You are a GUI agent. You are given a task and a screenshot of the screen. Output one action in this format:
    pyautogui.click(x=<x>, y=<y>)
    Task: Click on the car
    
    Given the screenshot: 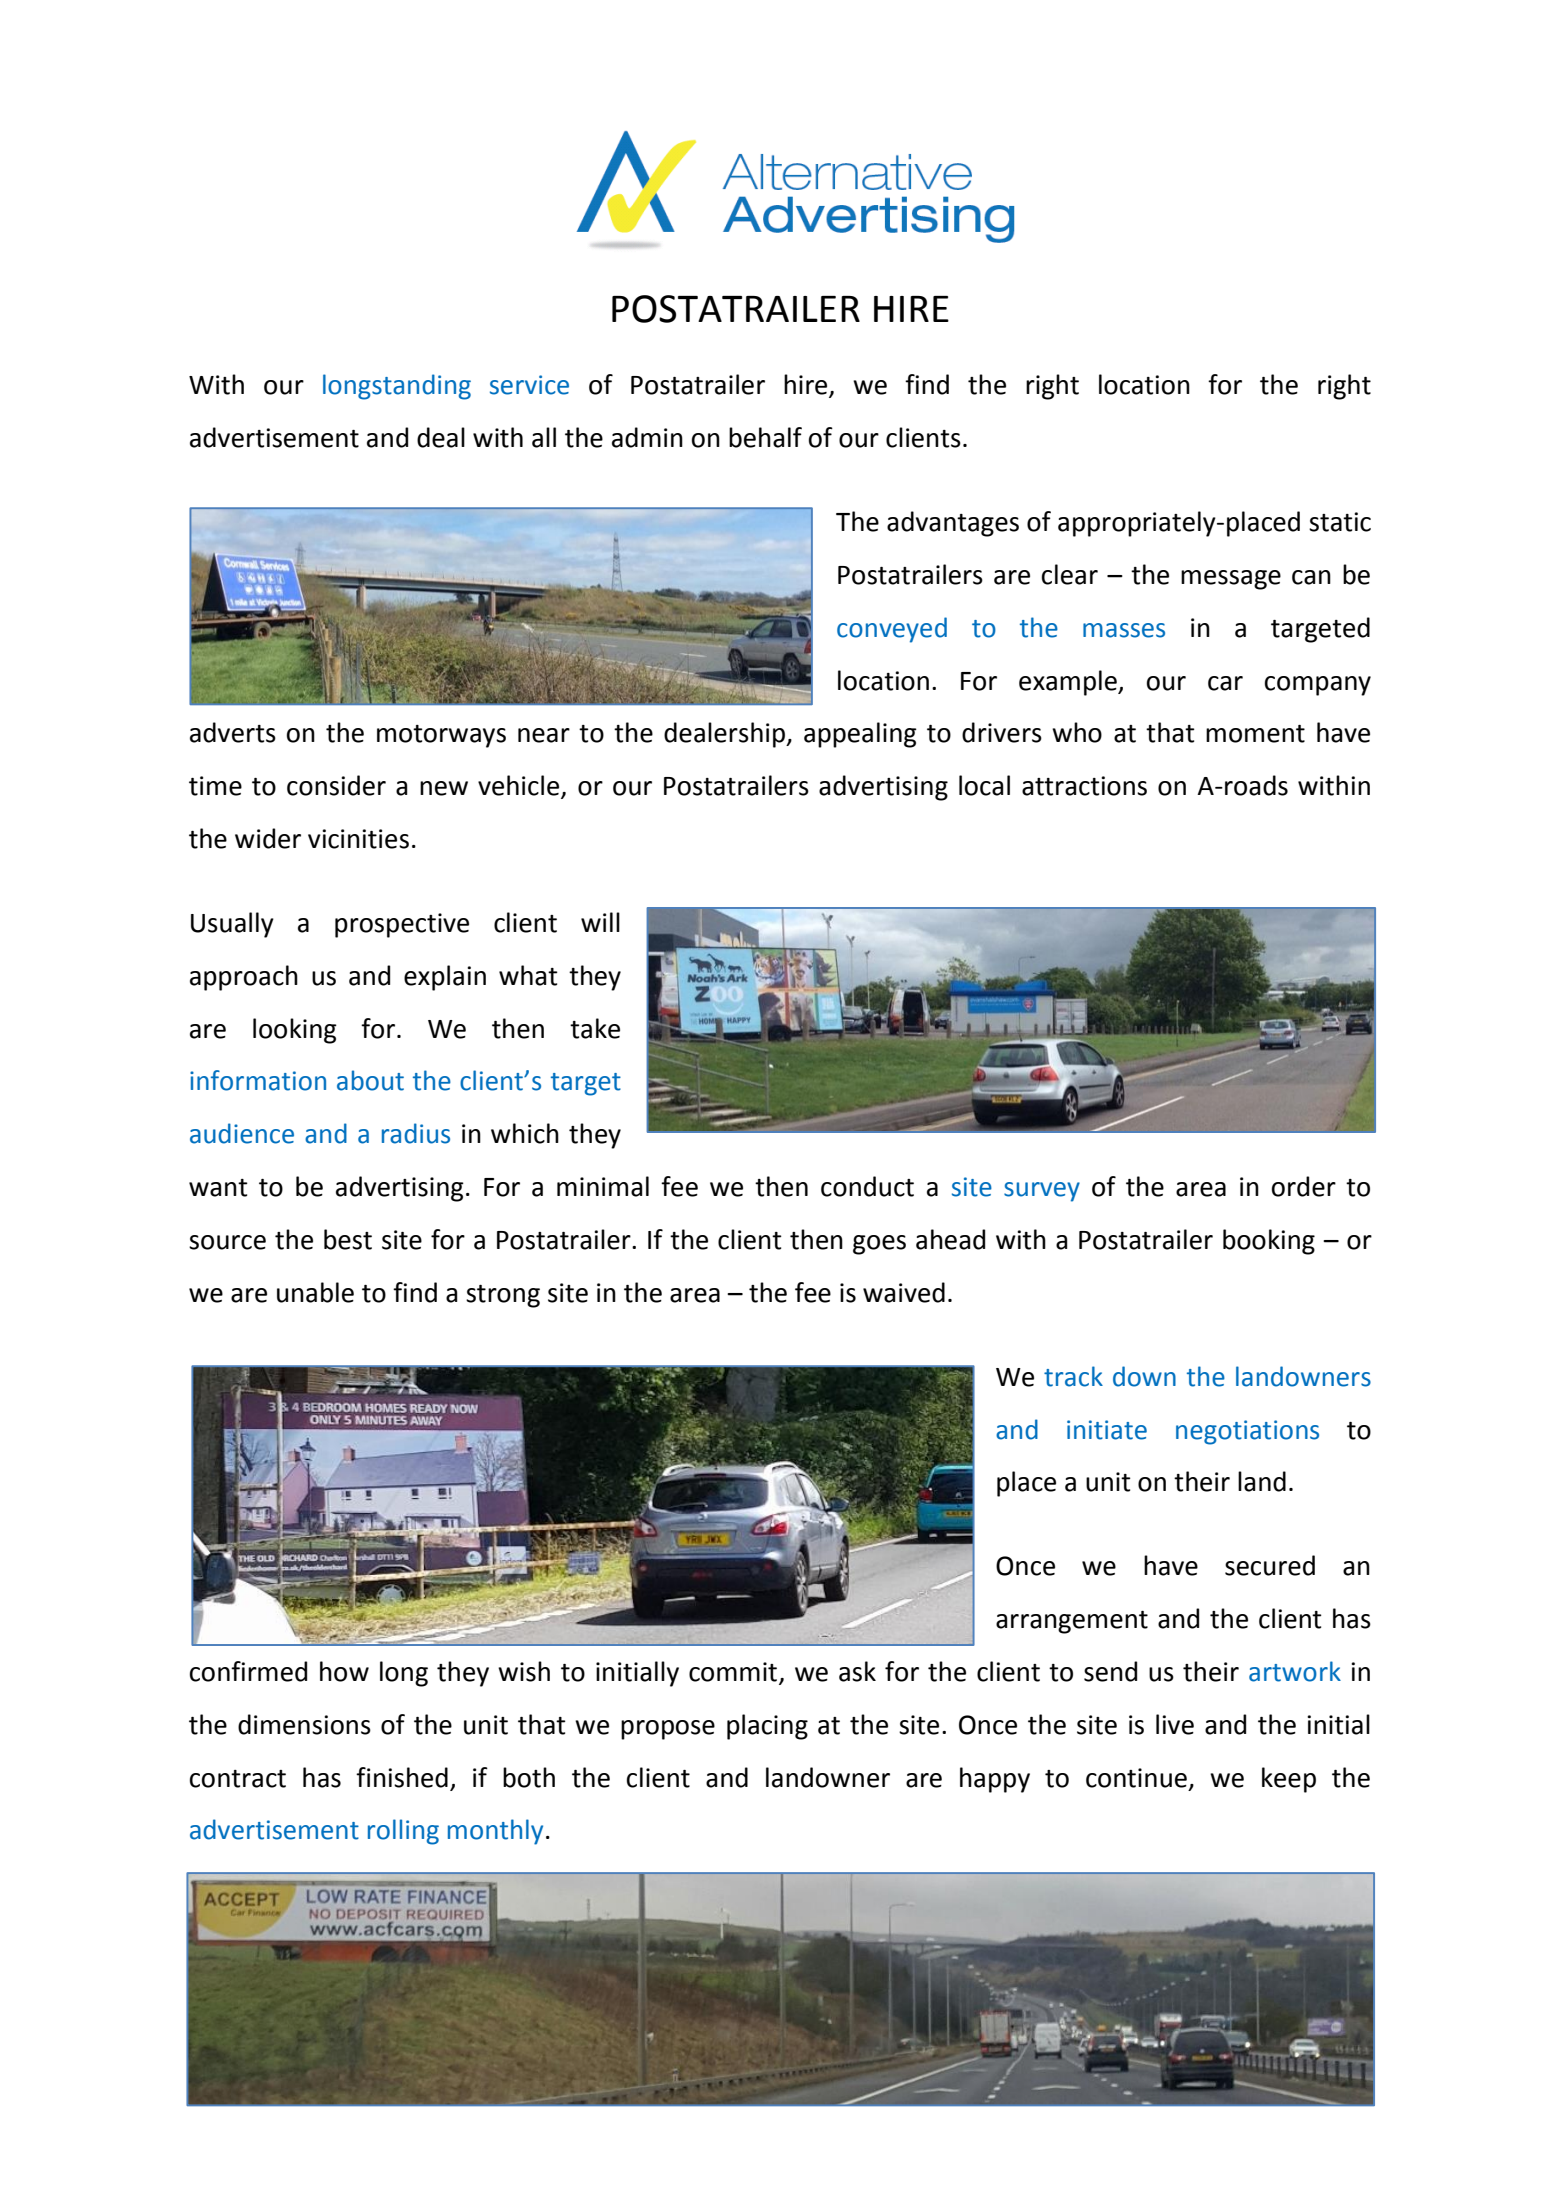 What is the action you would take?
    pyautogui.click(x=1225, y=683)
